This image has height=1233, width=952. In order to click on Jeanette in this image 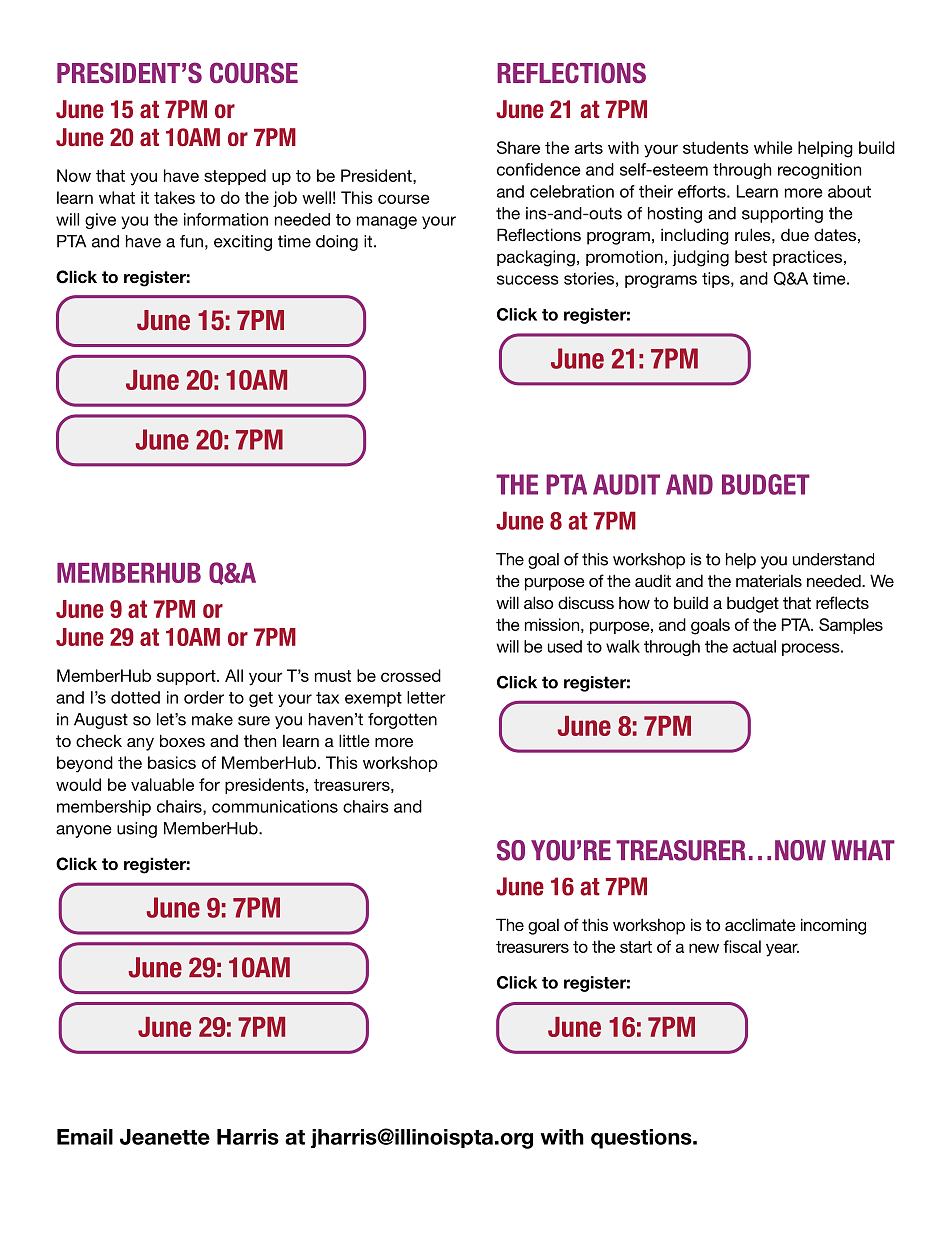, I will do `click(165, 1137)`.
